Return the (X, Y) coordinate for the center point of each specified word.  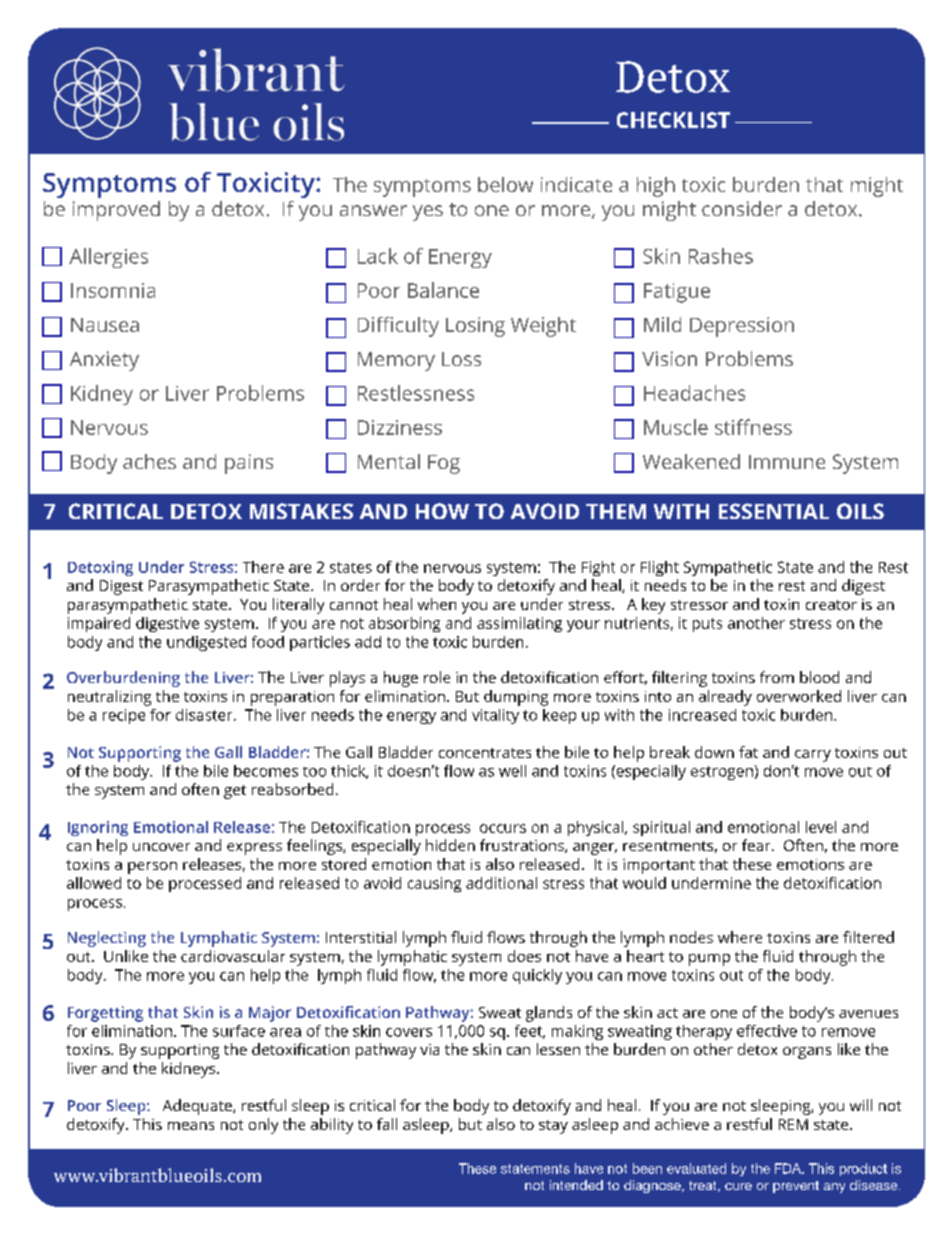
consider (742, 208)
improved (116, 211)
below (505, 184)
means (191, 1126)
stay (553, 1127)
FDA (789, 1168)
